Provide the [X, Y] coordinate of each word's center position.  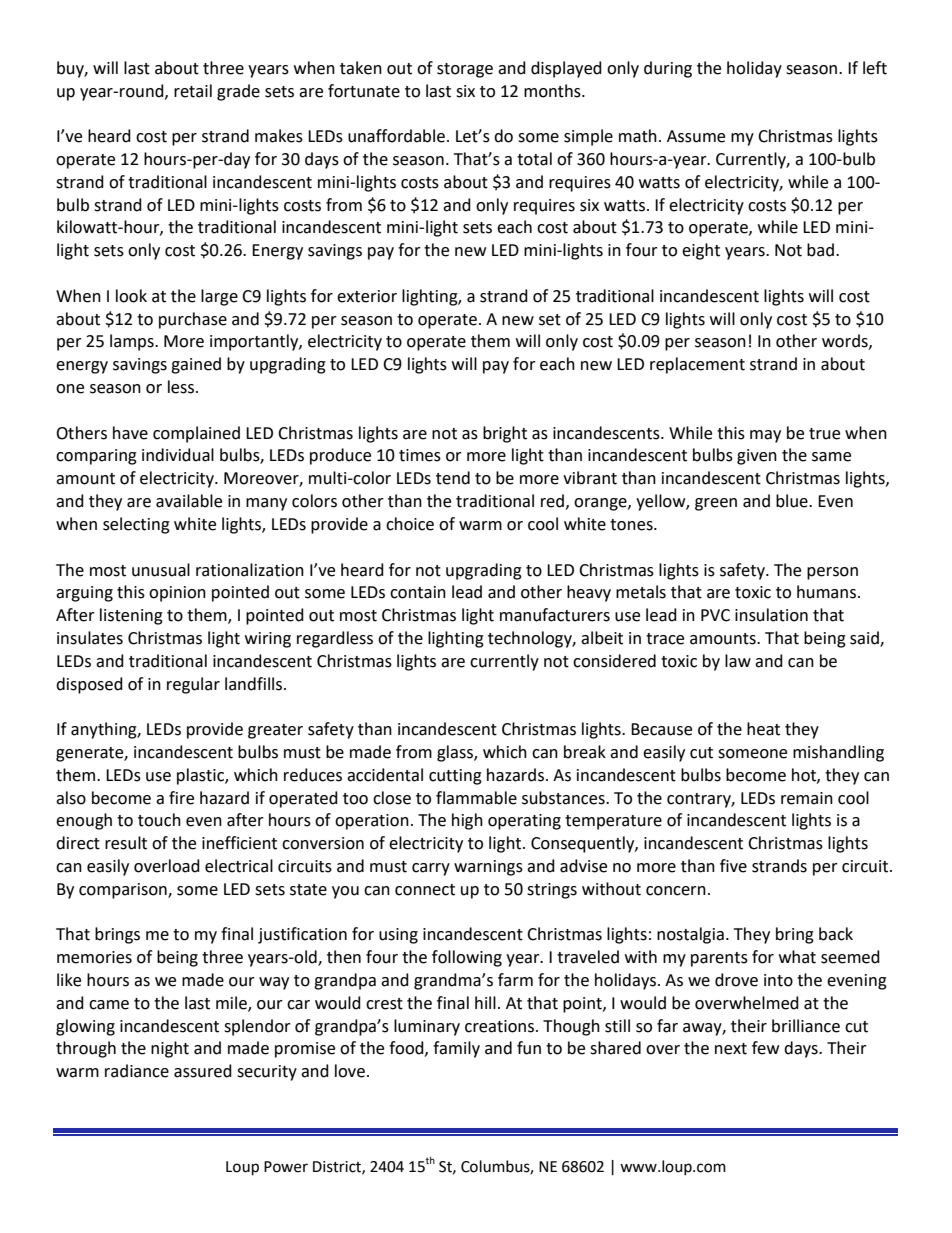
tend [453, 478]
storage [465, 70]
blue [793, 501]
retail [193, 91]
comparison [124, 891]
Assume [696, 136]
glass [456, 753]
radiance [137, 1071]
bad [820, 250]
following [467, 958]
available [189, 501]
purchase [193, 320]
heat [763, 729]
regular [193, 685]
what [797, 957]
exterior [367, 296]
